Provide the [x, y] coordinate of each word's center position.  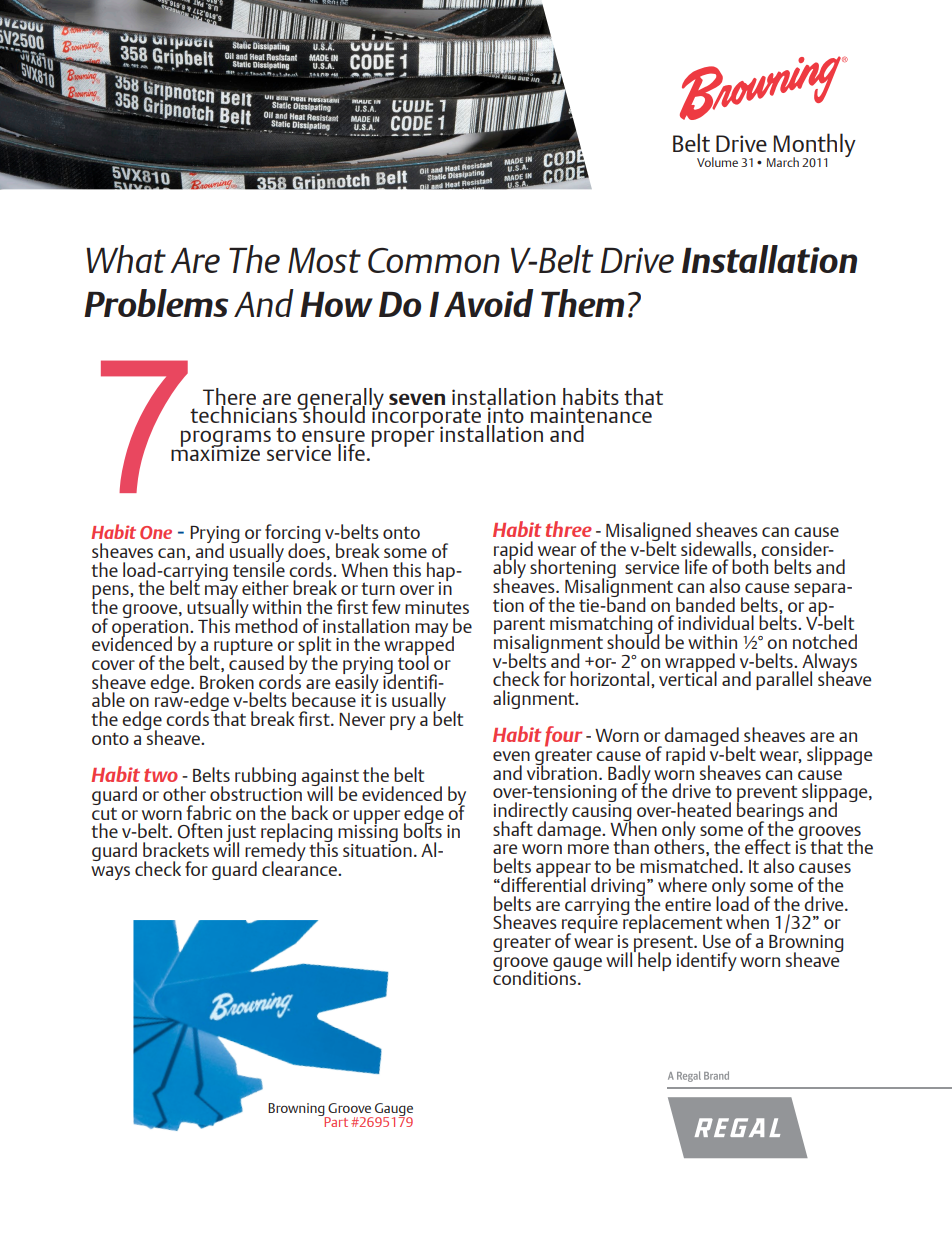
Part [335, 1121]
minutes [437, 607]
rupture [243, 647]
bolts [423, 829]
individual [716, 622]
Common [434, 260]
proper [403, 438]
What [126, 259]
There [229, 397]
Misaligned [649, 533]
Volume [717, 162]
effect [768, 846]
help [654, 961]
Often [200, 831]
